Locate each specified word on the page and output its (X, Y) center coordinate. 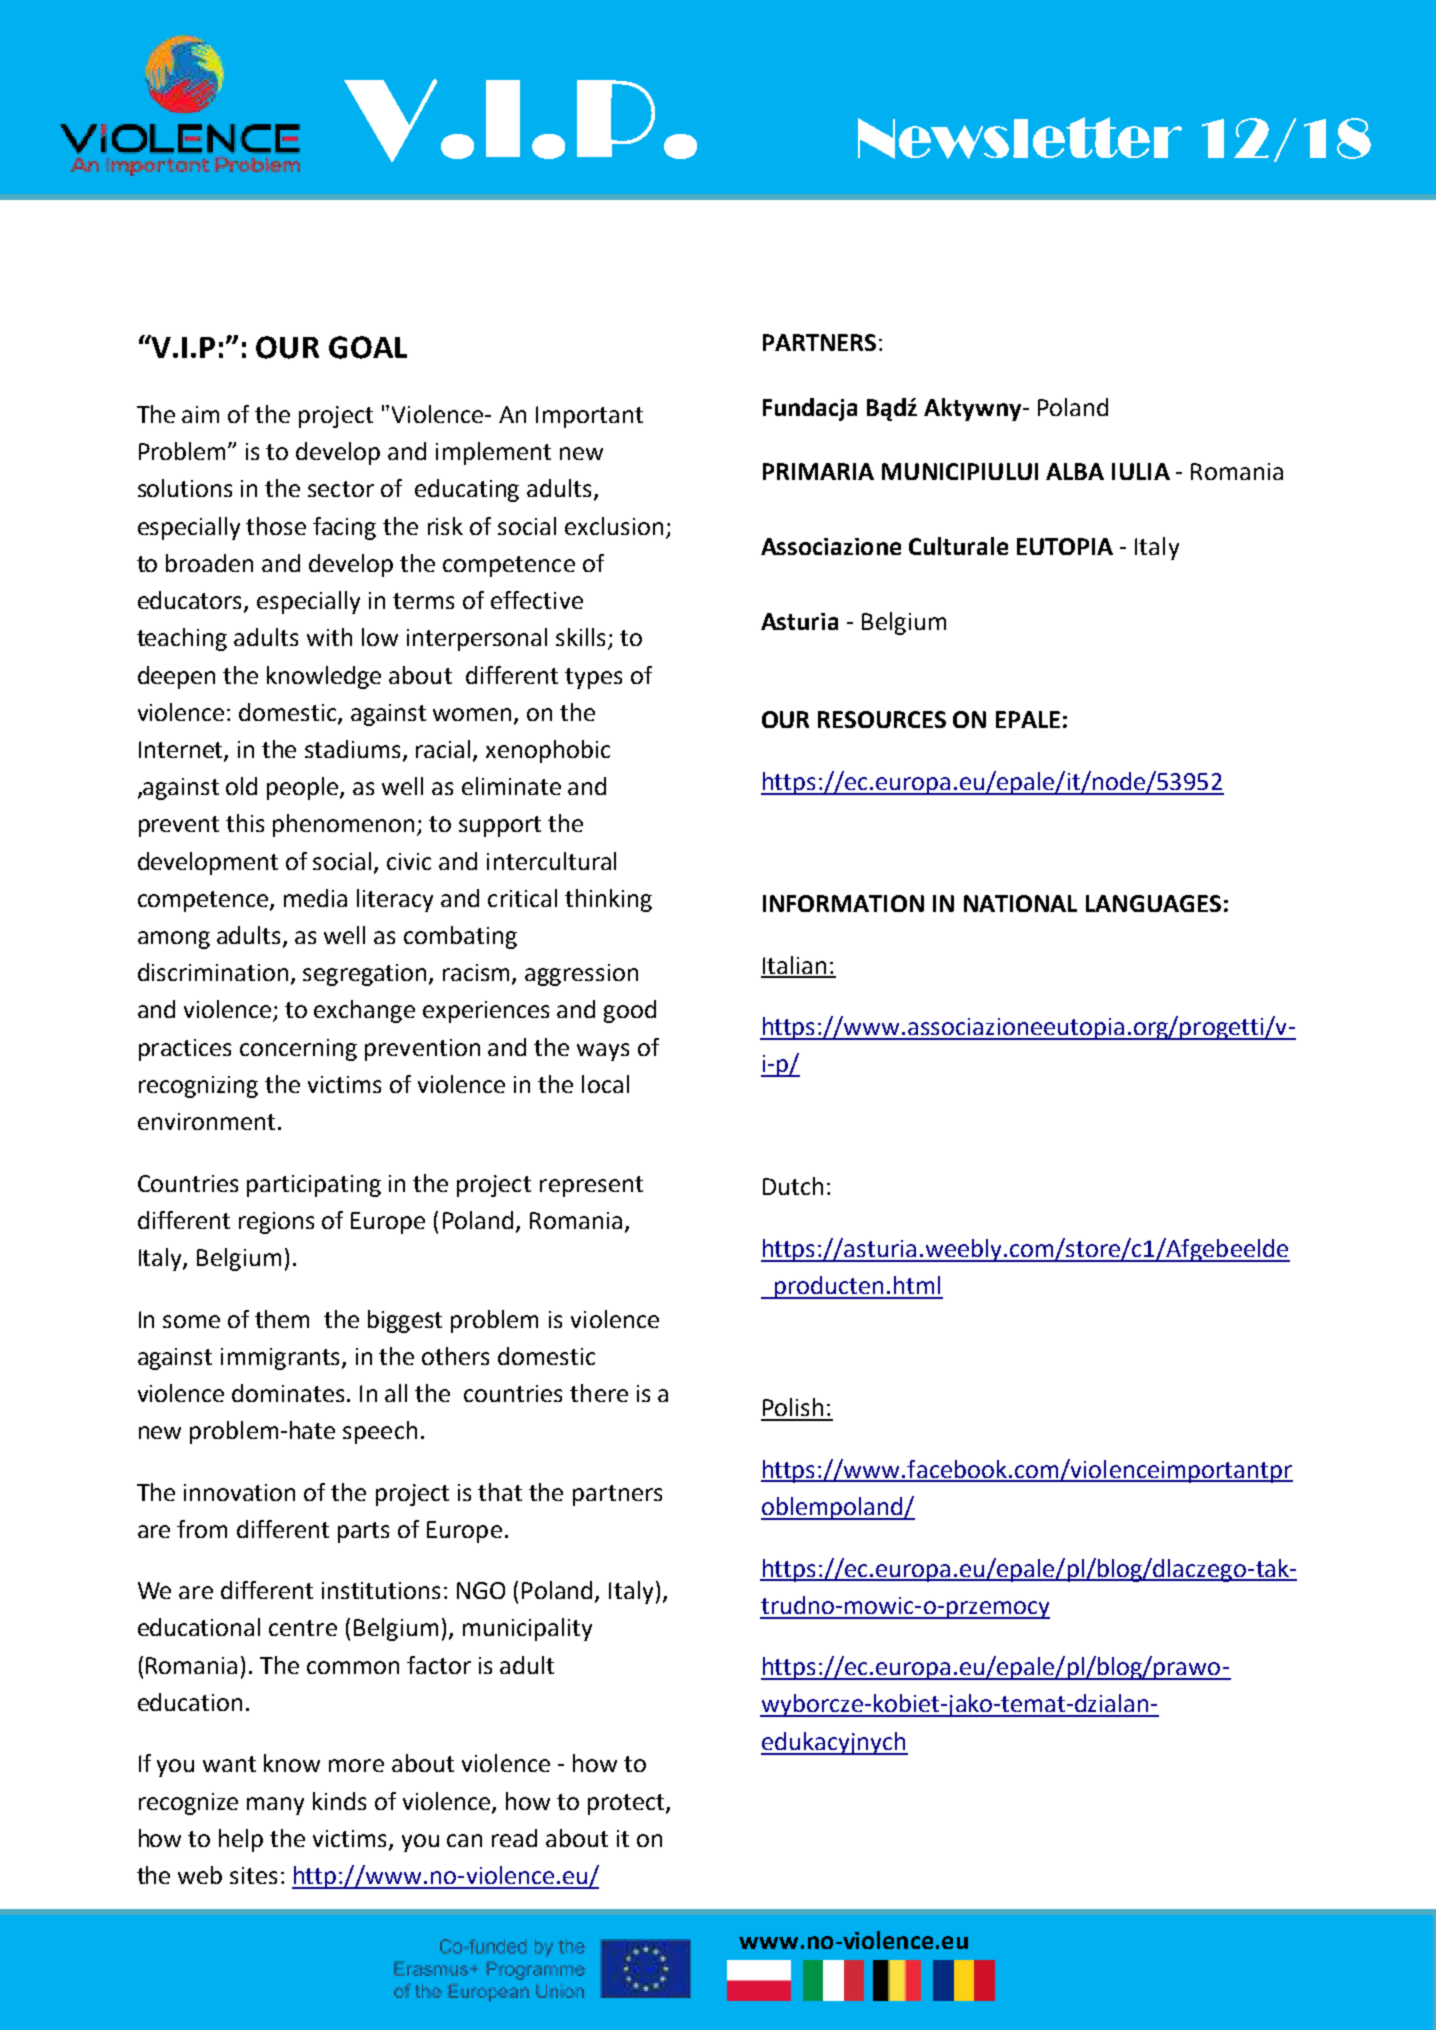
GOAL (368, 347)
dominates (288, 1393)
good (630, 1011)
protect (627, 1804)
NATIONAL (1020, 903)
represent (591, 1186)
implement (493, 453)
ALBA (1075, 471)
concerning (298, 1050)
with (329, 637)
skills (582, 638)
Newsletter (1020, 138)
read (514, 1838)
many (275, 1806)
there (599, 1393)
